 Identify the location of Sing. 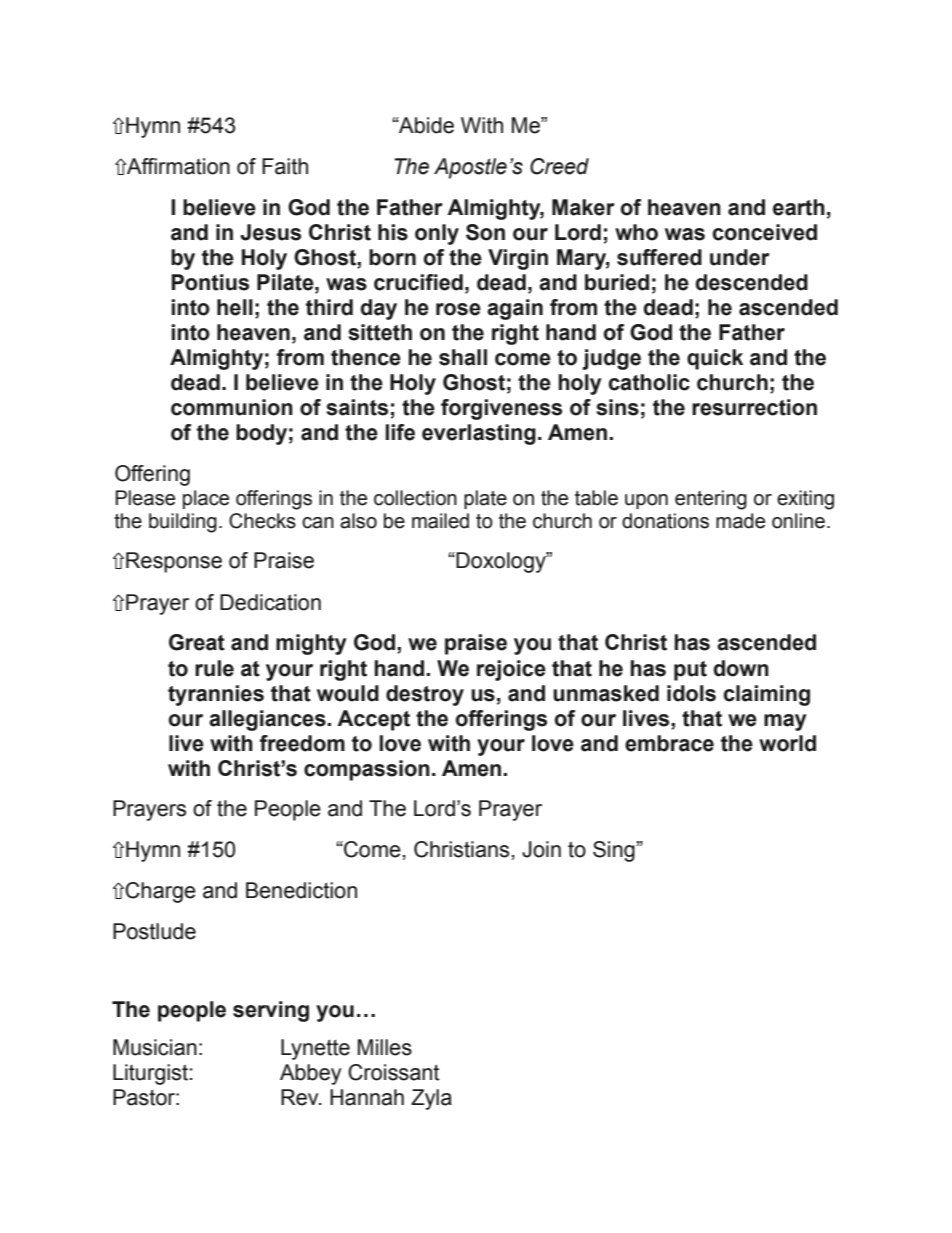
(614, 851).
